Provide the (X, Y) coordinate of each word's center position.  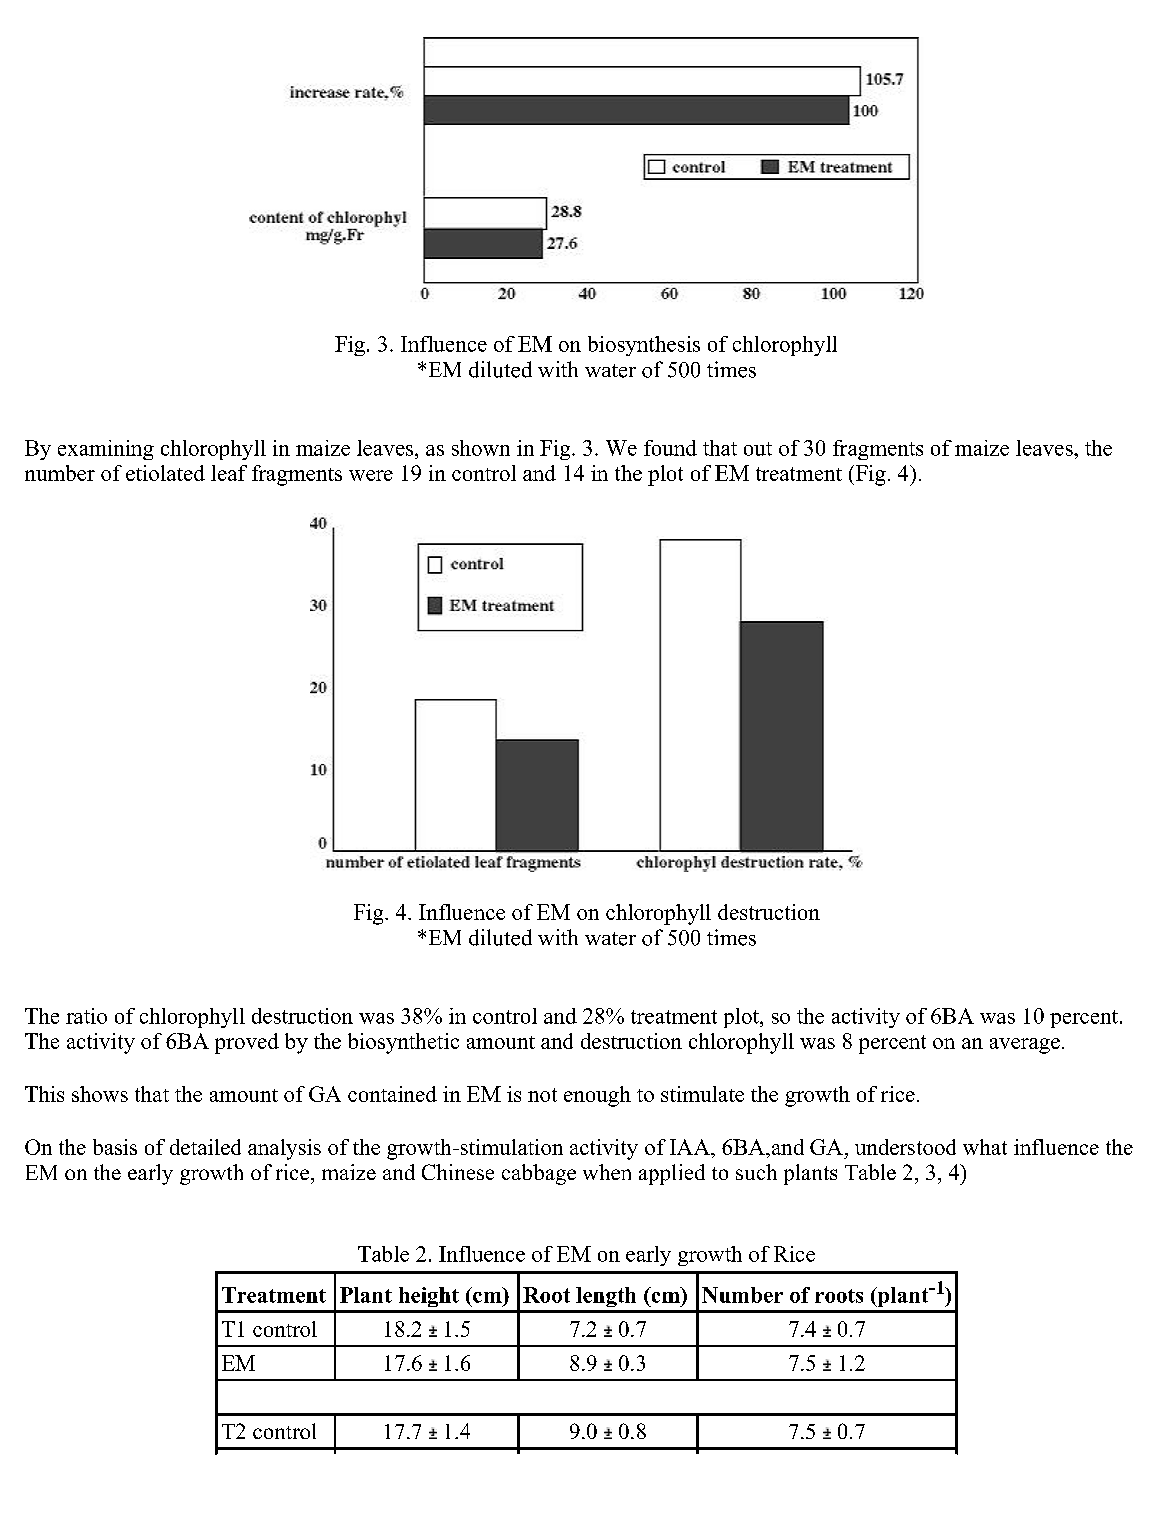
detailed (205, 1147)
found (670, 448)
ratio (86, 1016)
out (758, 449)
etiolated (165, 473)
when (607, 1172)
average (1025, 1046)
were (371, 475)
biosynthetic (403, 1043)
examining (106, 450)
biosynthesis (644, 346)
